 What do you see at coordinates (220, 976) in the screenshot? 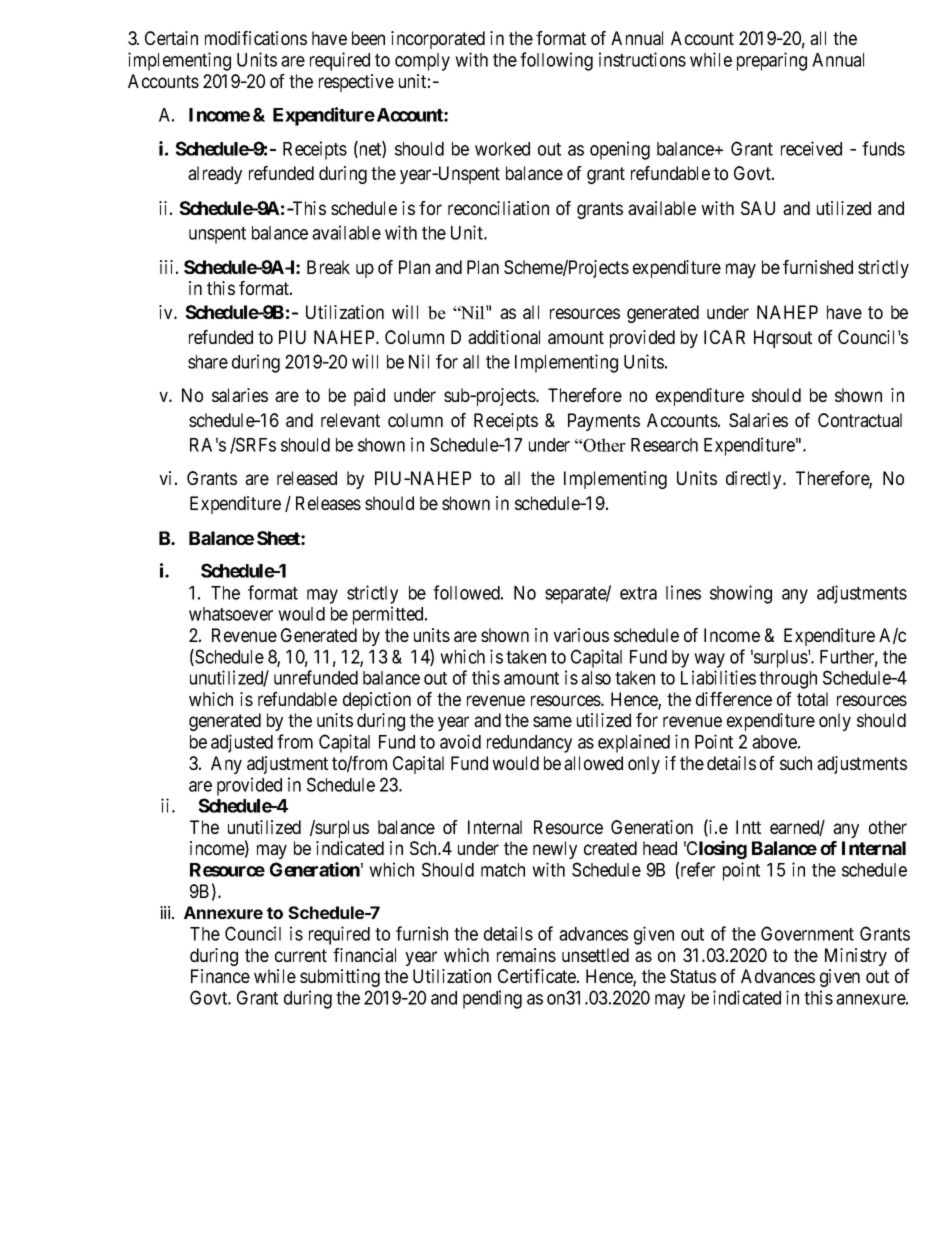
I see `Finance` at bounding box center [220, 976].
